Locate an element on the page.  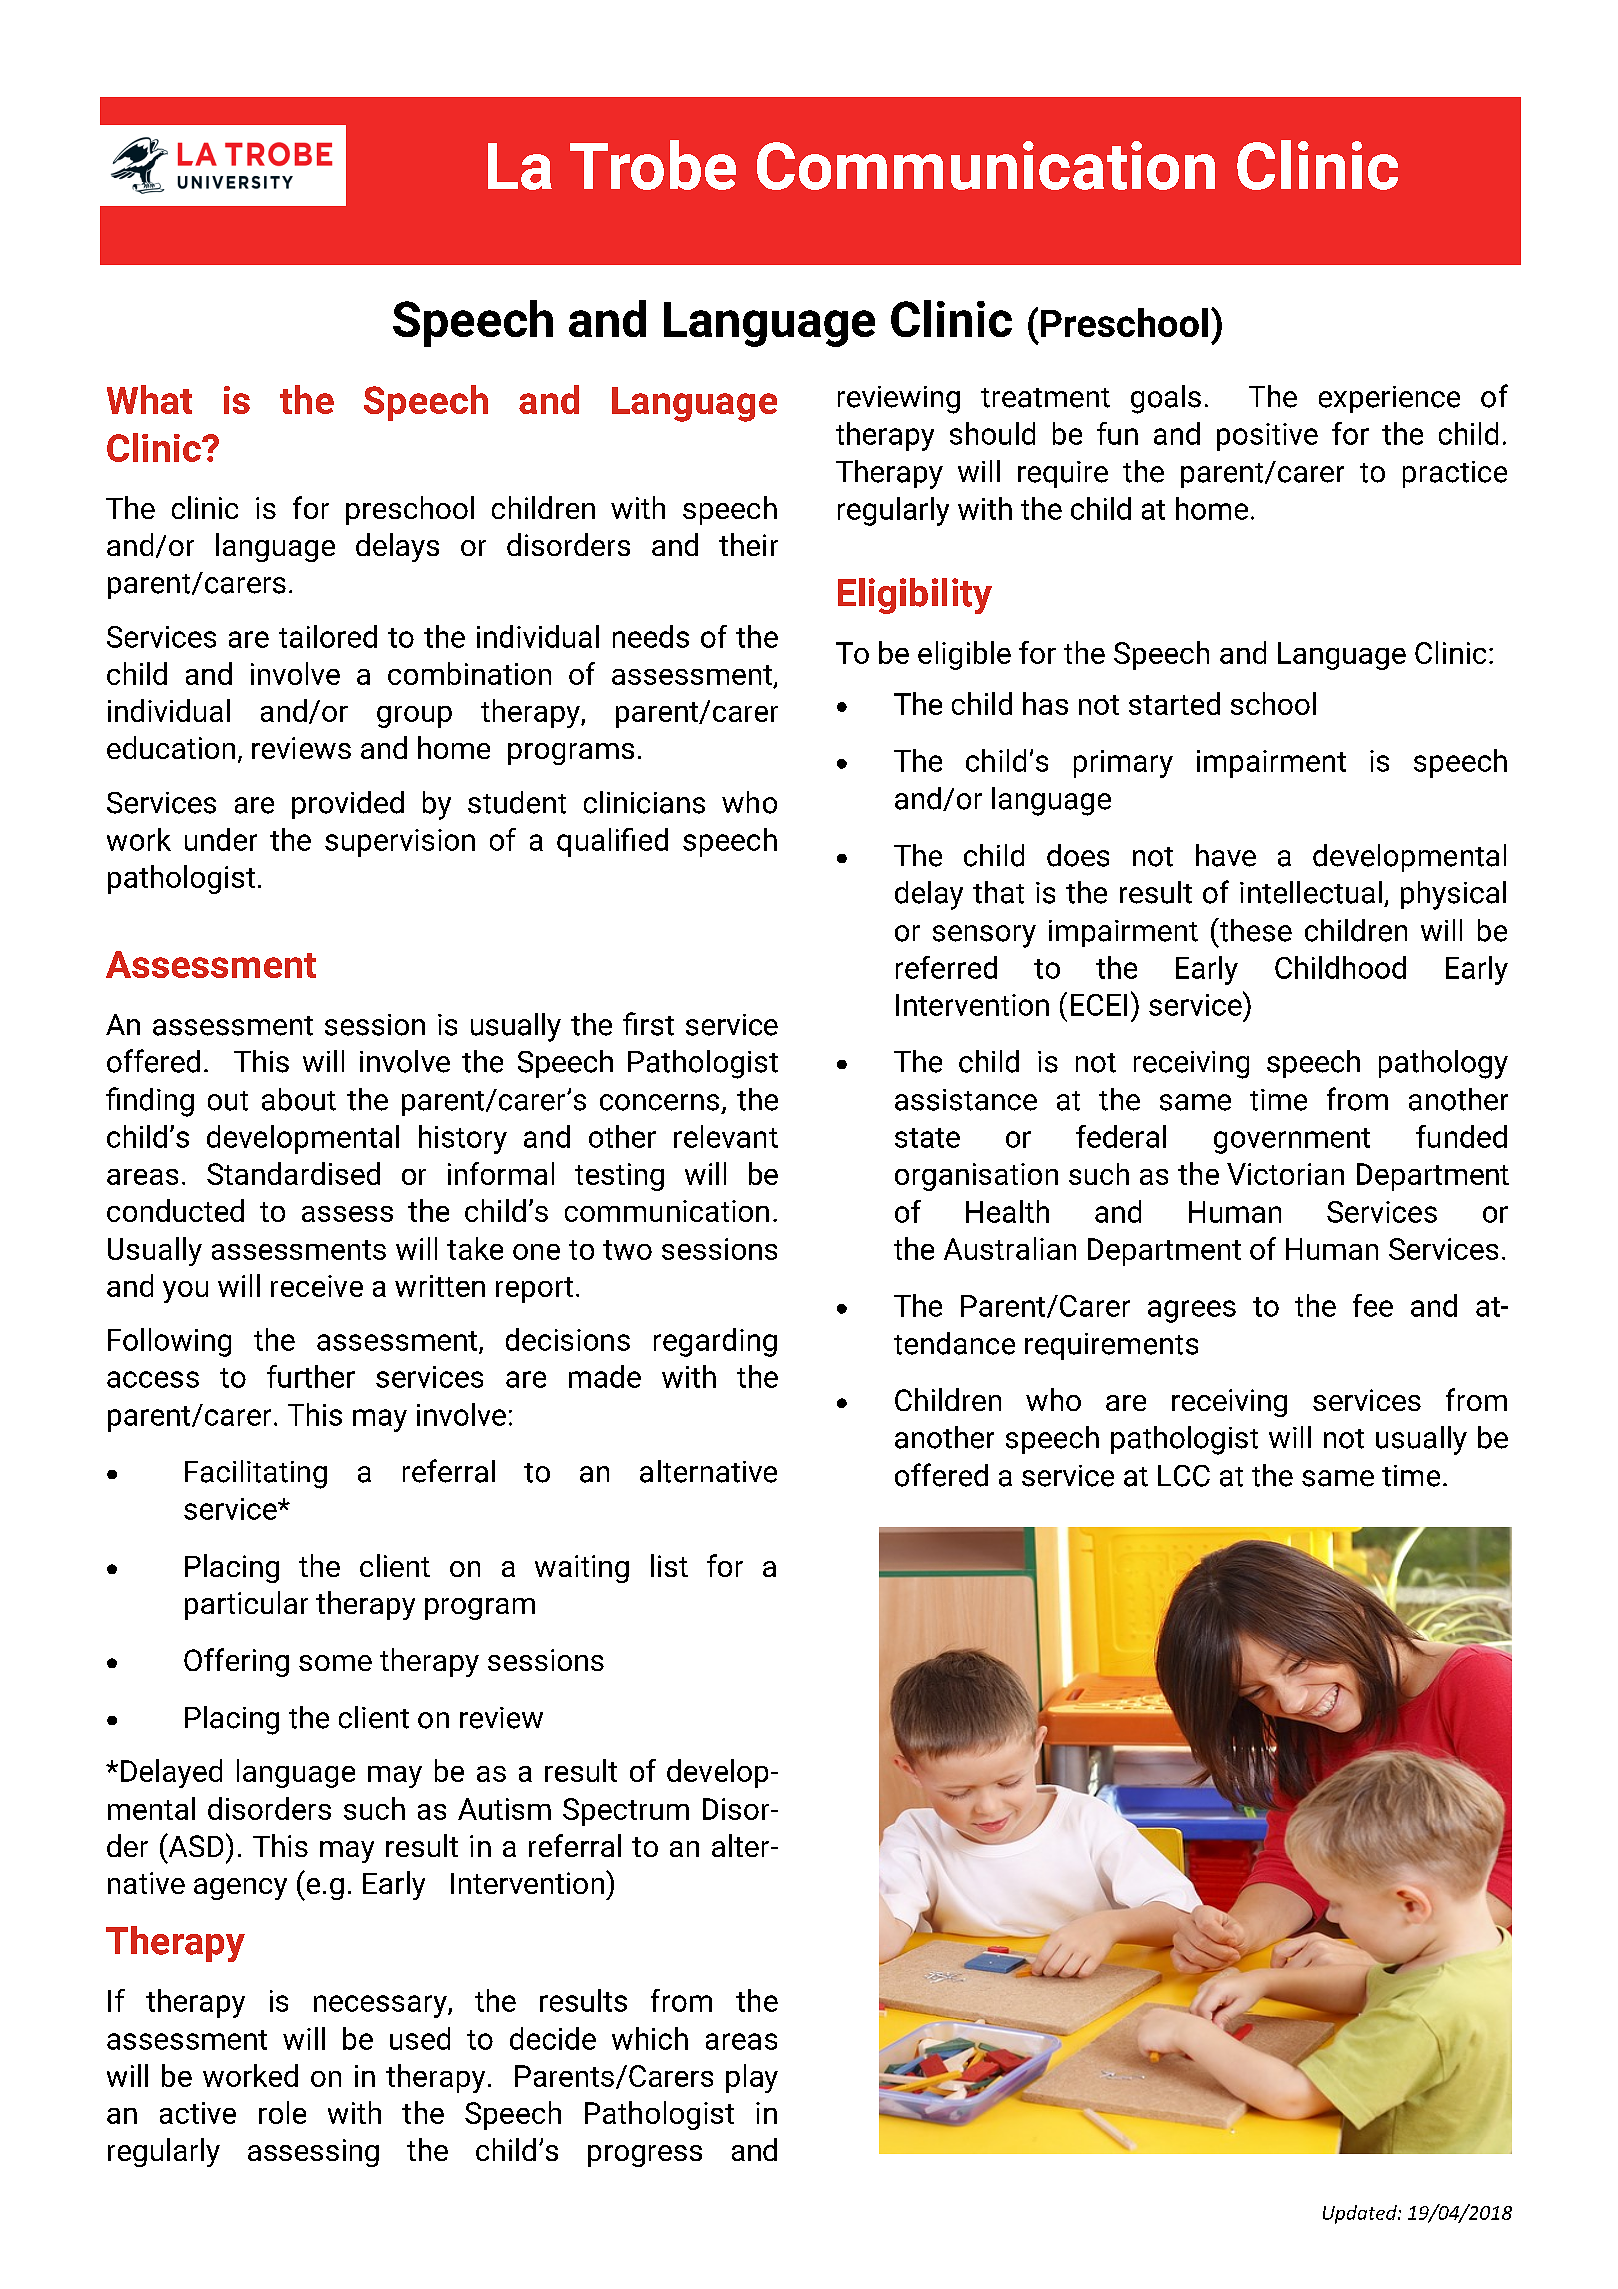
Updated is located at coordinates (1361, 2214).
